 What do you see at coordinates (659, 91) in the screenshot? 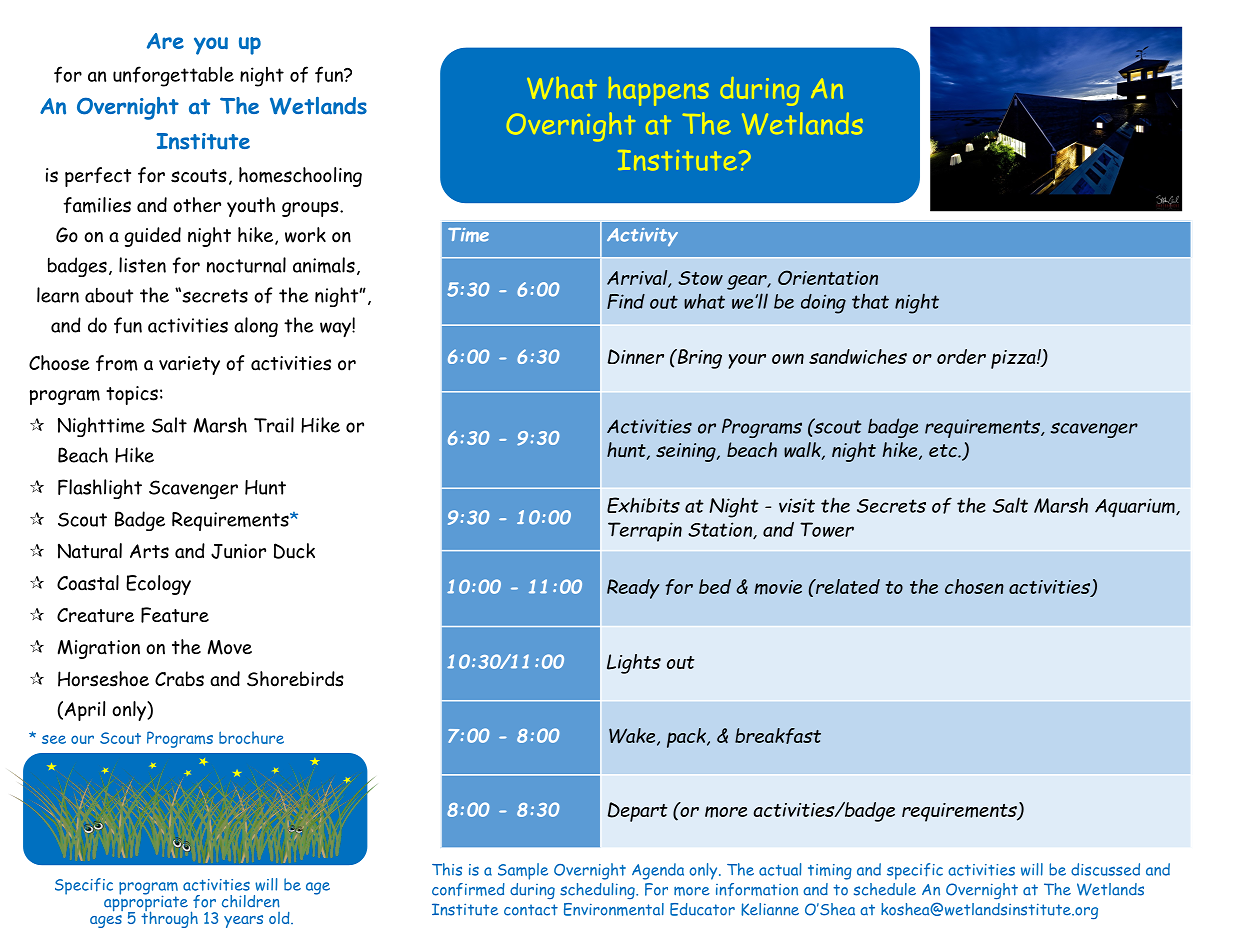
I see `happens` at bounding box center [659, 91].
